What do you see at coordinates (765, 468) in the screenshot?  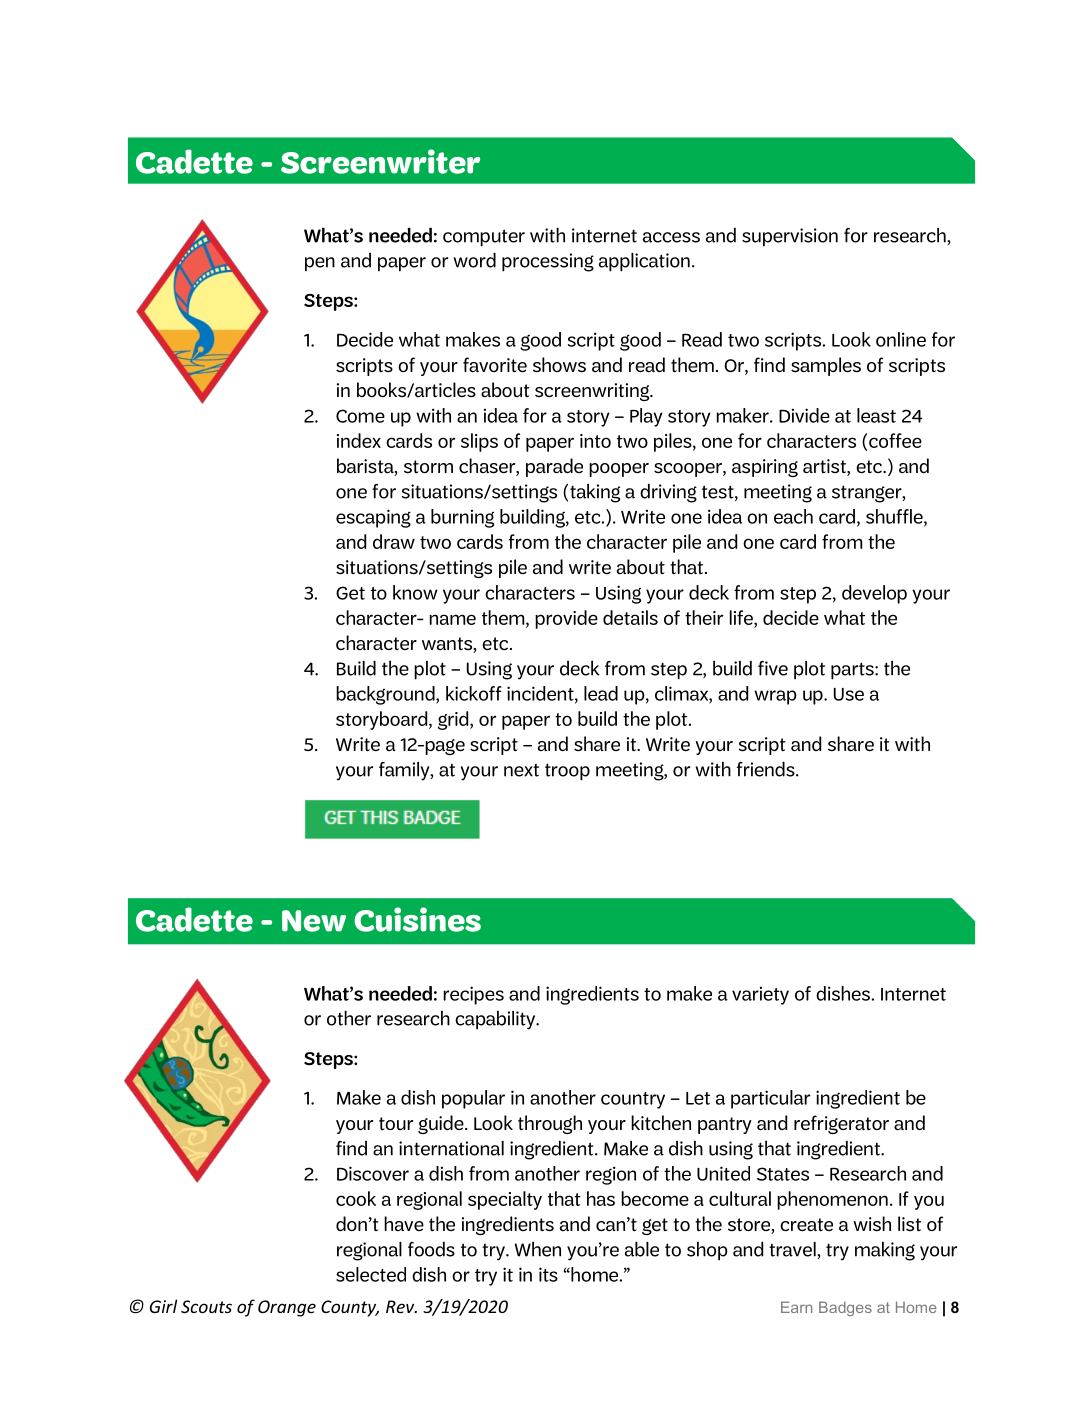 I see `aspiring` at bounding box center [765, 468].
